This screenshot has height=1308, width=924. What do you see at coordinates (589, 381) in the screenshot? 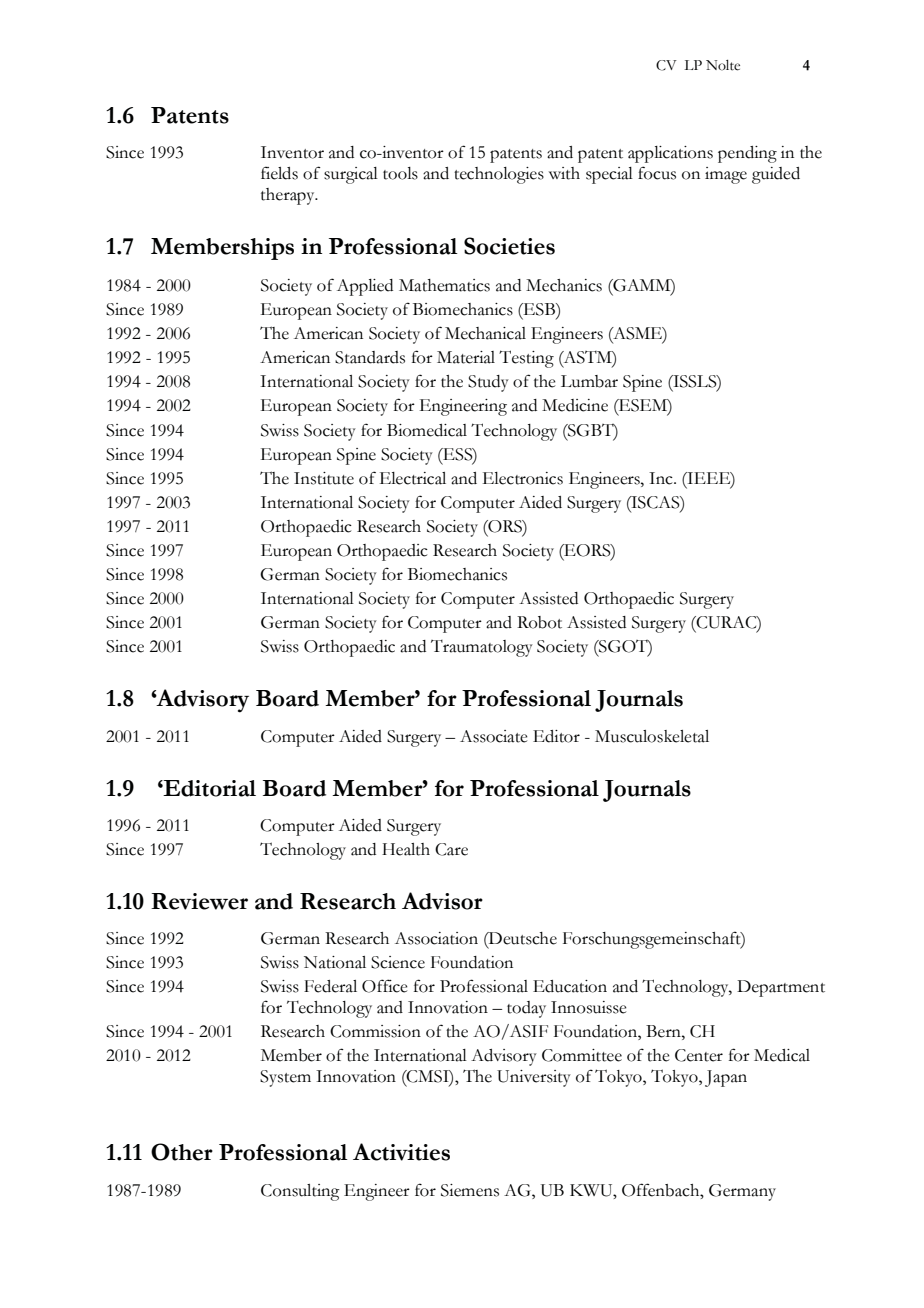
I see `Lumbar` at bounding box center [589, 381].
